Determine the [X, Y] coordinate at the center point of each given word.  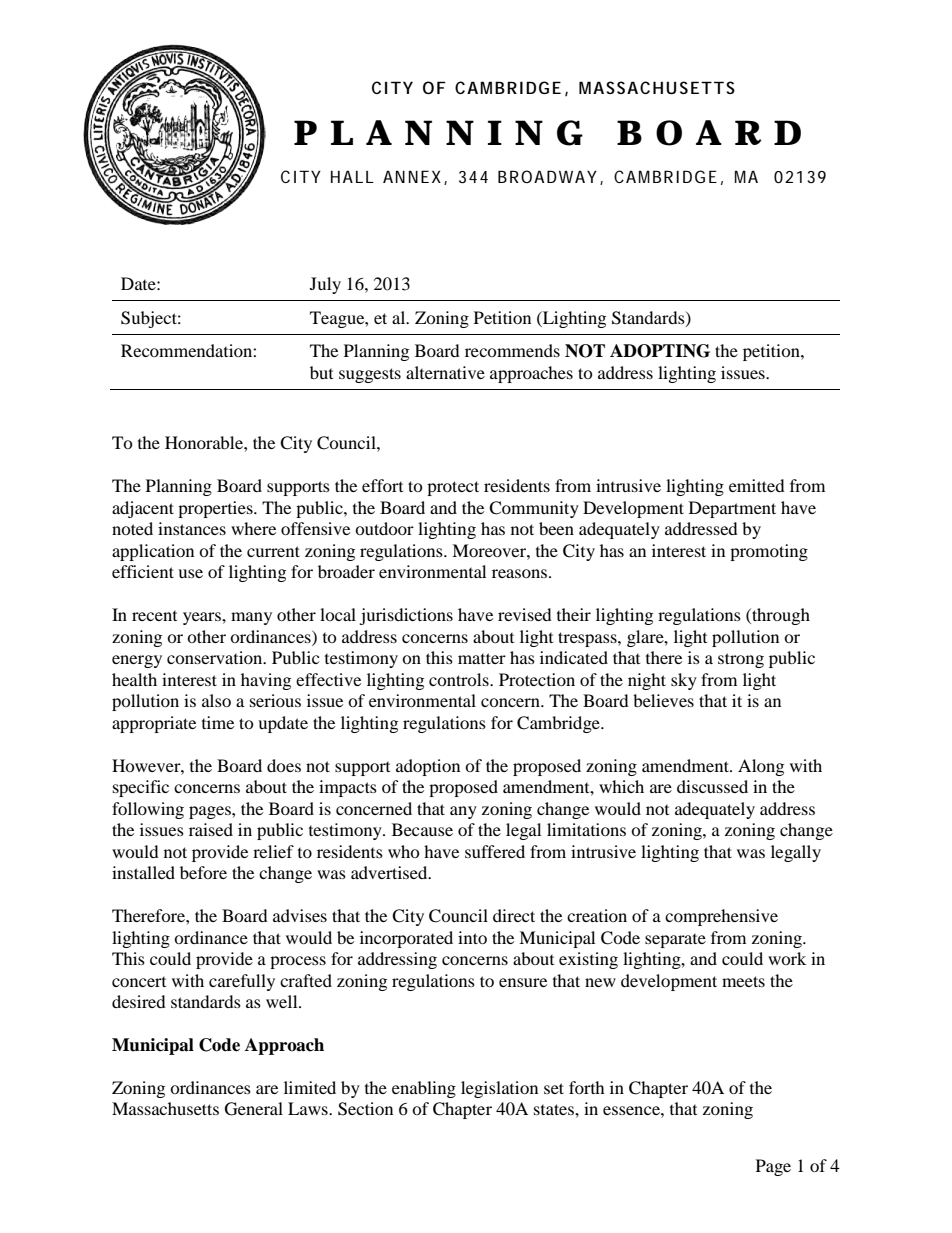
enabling [424, 1089]
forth [587, 1087]
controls [460, 679]
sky [684, 681]
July [325, 285]
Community [534, 509]
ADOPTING [660, 351]
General [254, 1109]
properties [216, 509]
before [203, 872]
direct [514, 915]
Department [732, 509]
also [216, 700]
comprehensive [721, 917]
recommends [512, 350]
